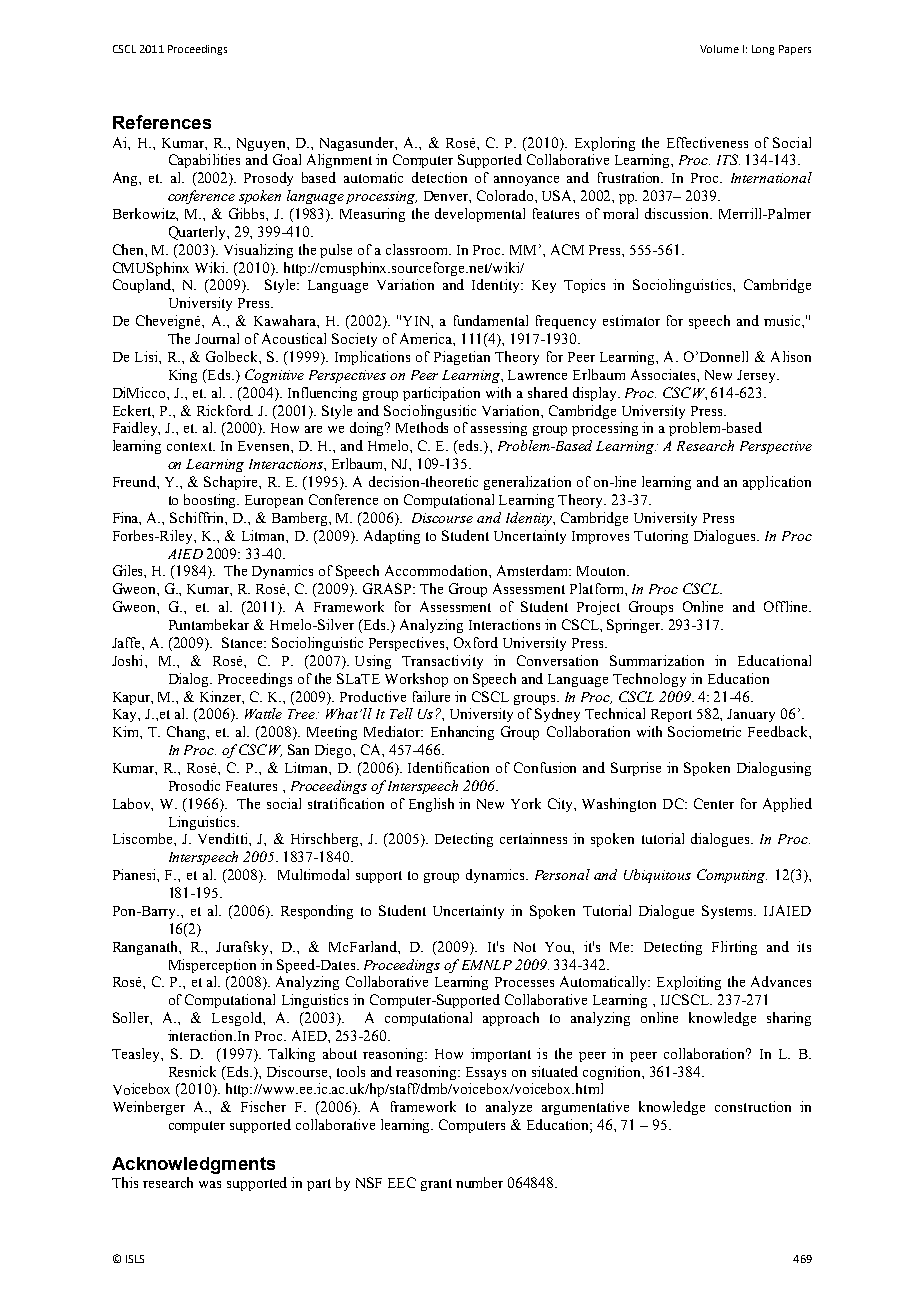 This document has width=924, height=1308. I want to click on Misperception, so click(212, 966).
